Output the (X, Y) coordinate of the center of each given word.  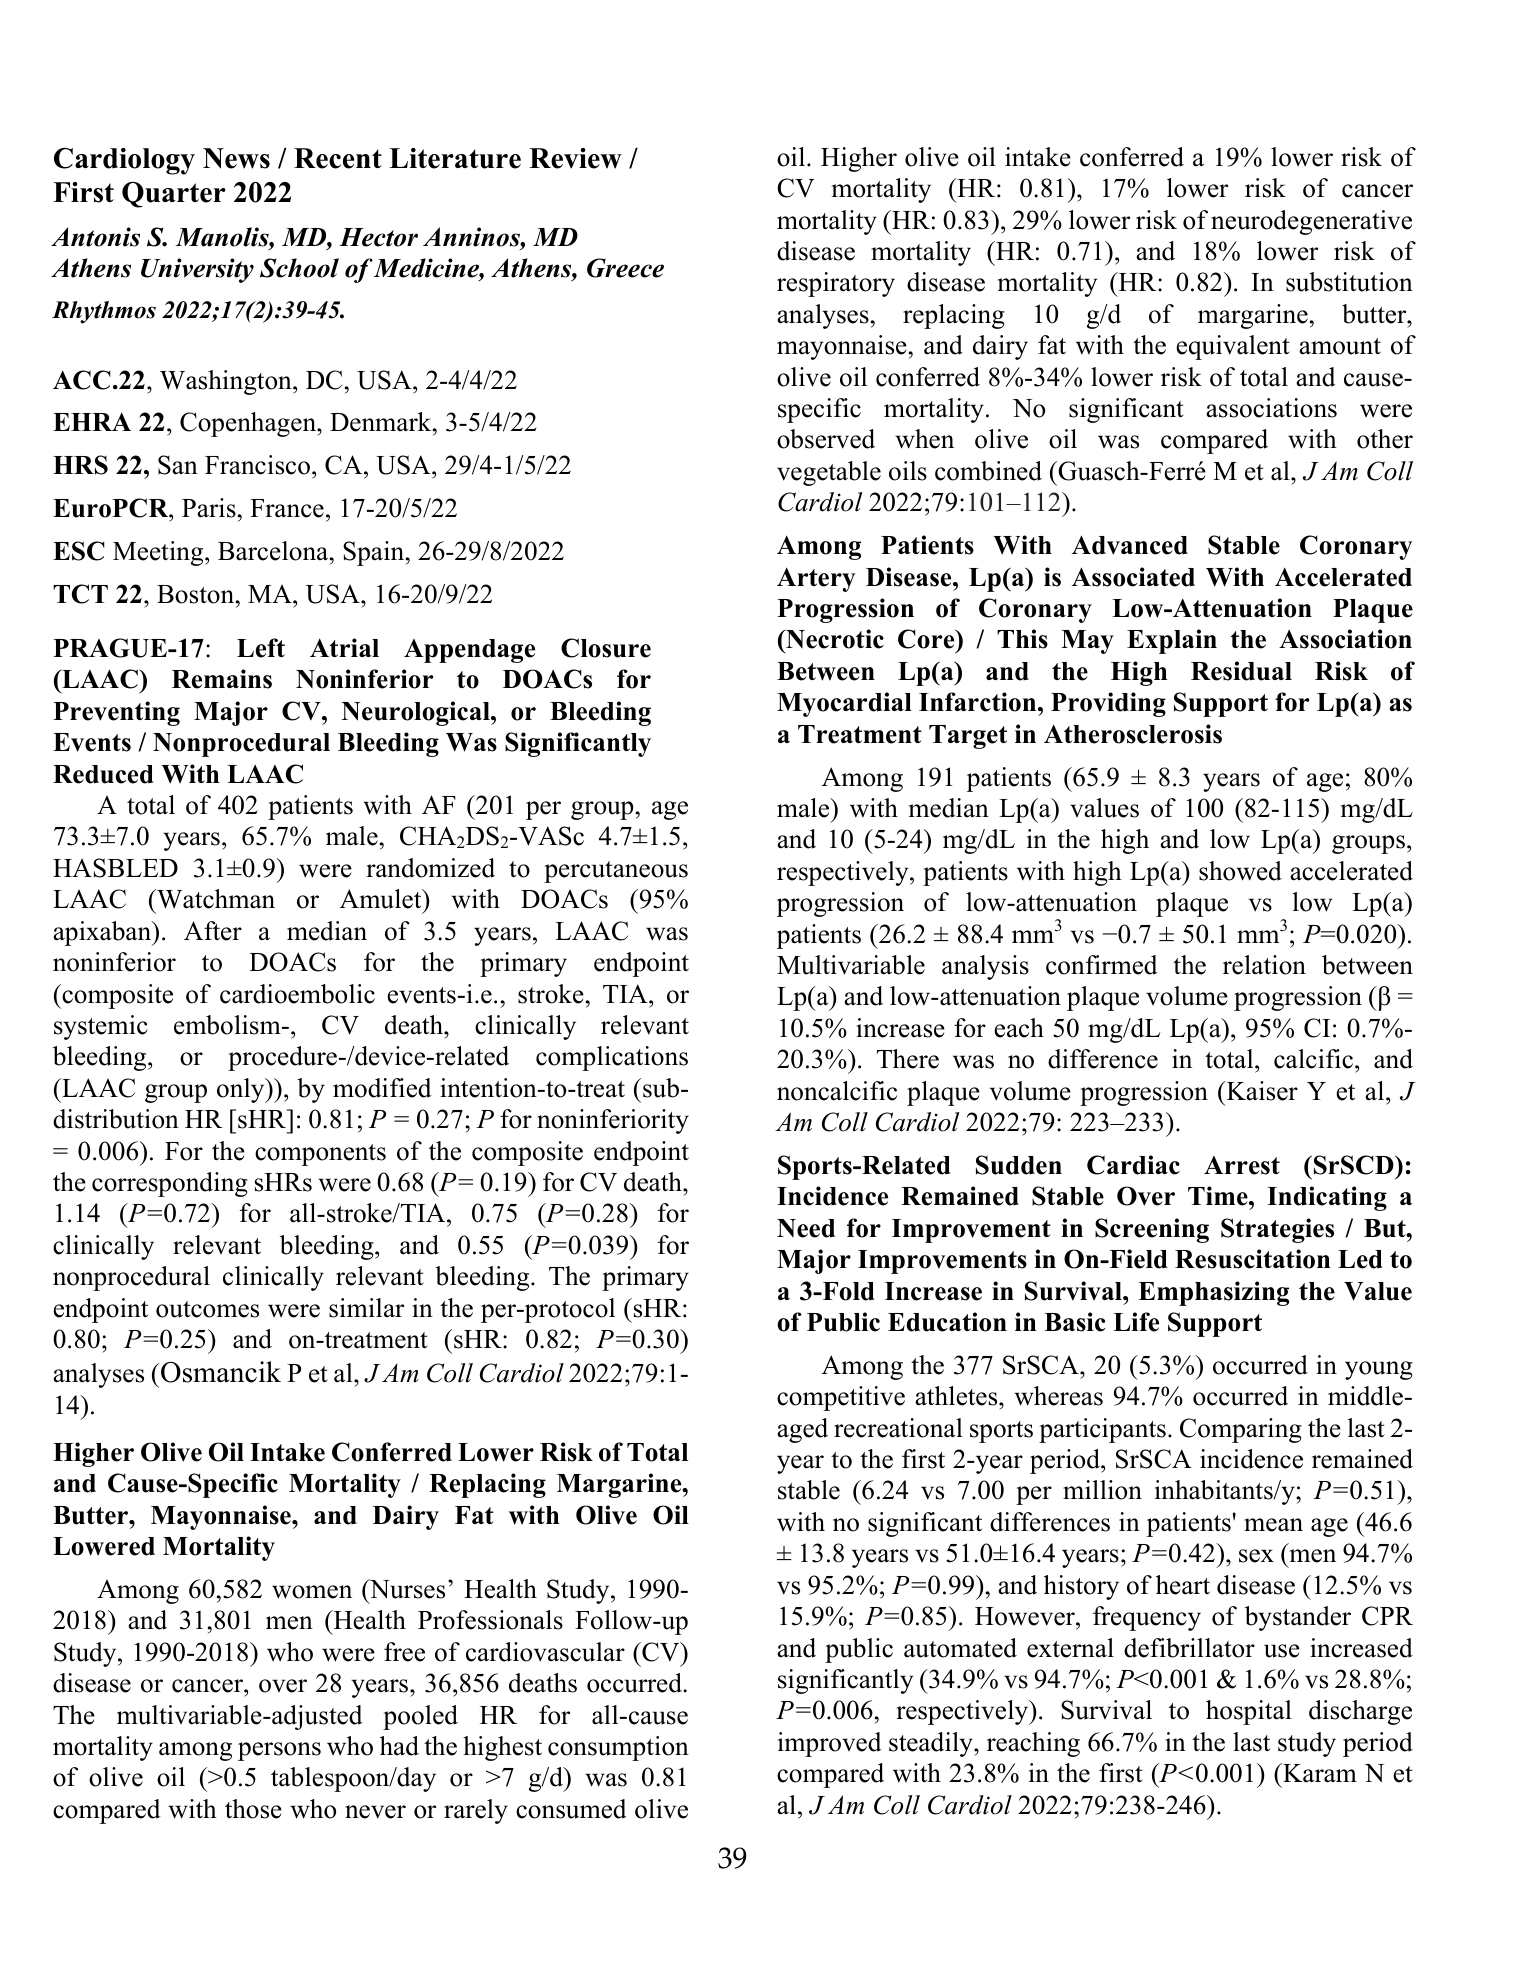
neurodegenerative (1311, 222)
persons (279, 1751)
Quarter (174, 195)
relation (1264, 965)
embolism (228, 1025)
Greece (625, 268)
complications (612, 1058)
